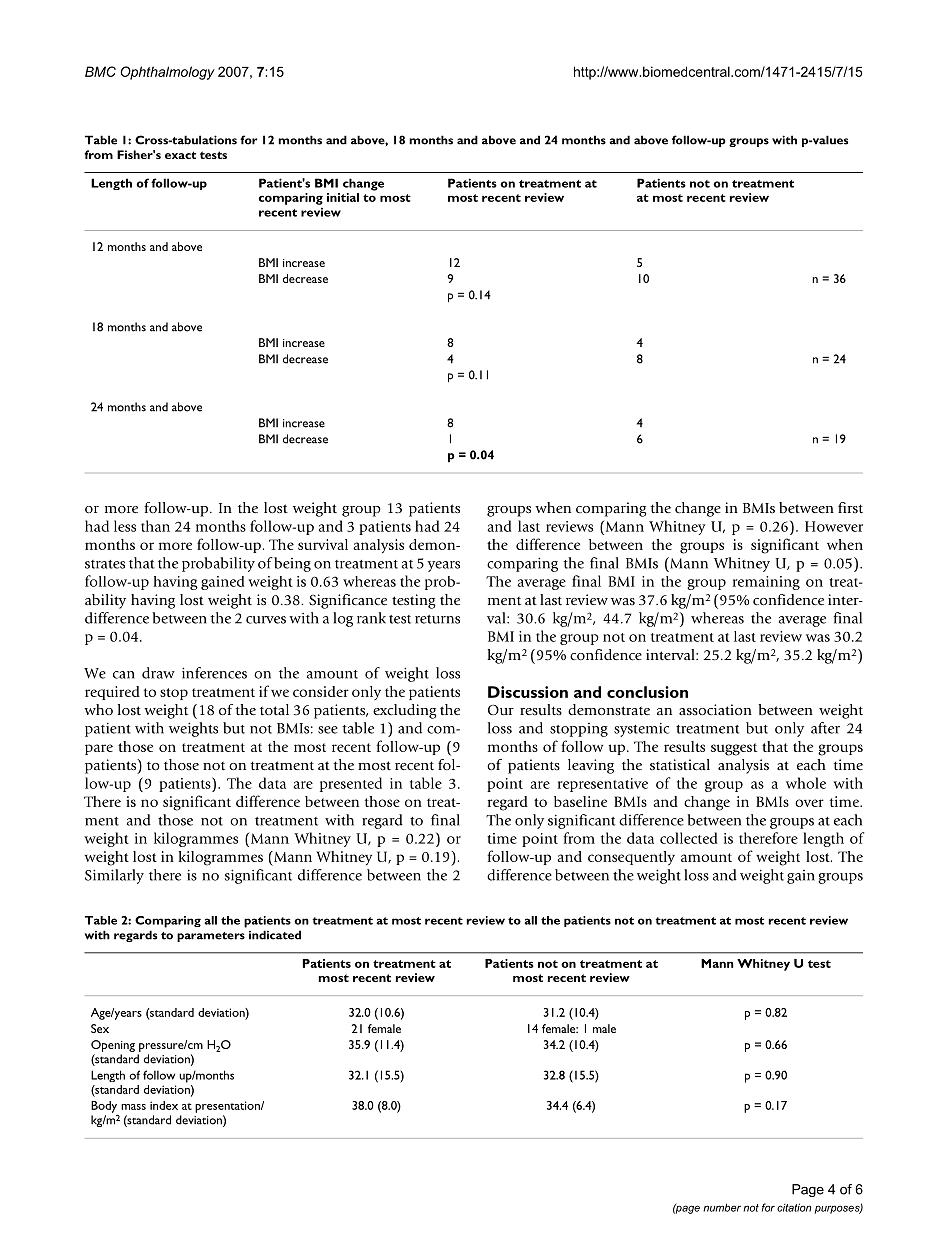  I want to click on inferences, so click(214, 673).
